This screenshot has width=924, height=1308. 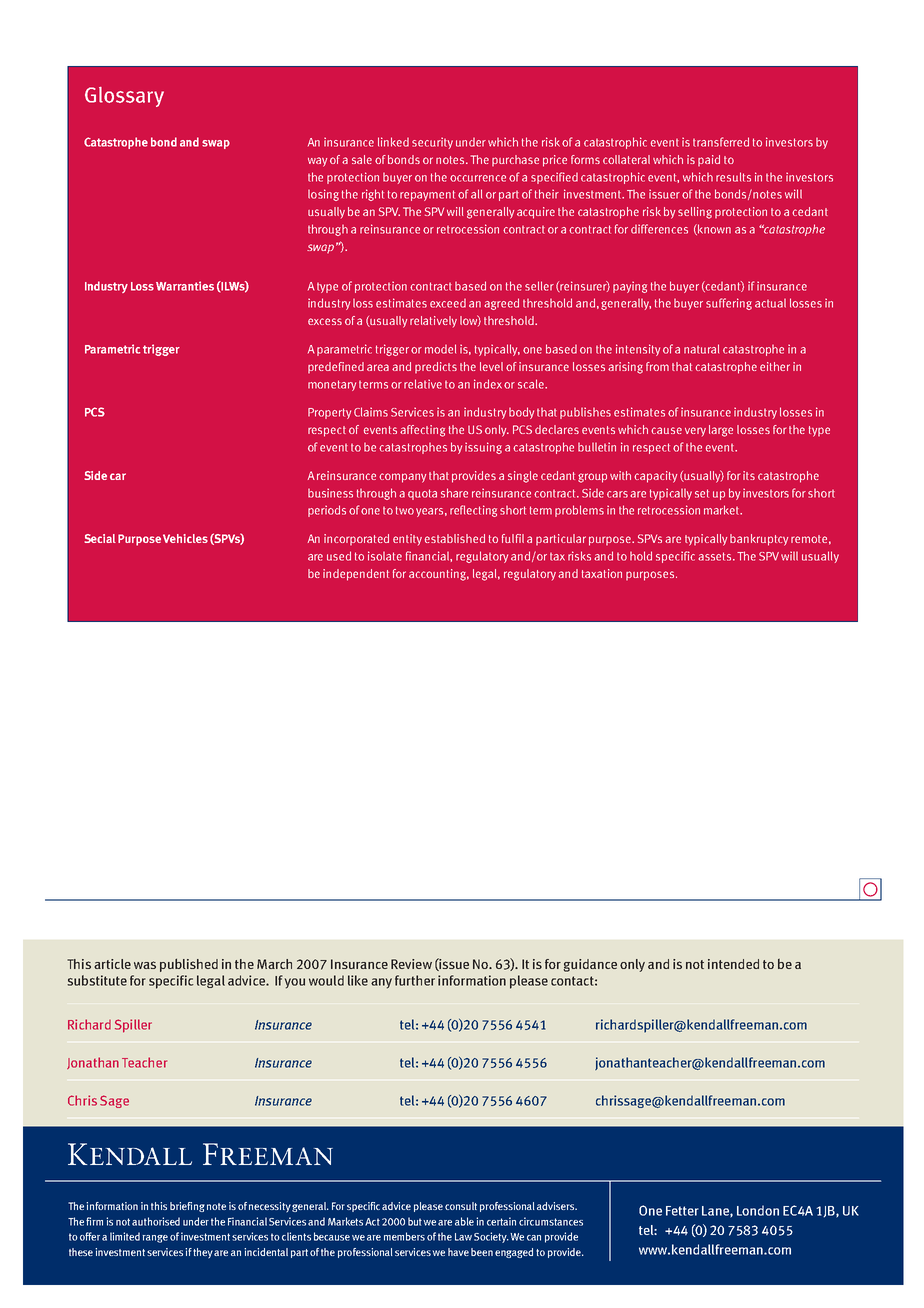 What do you see at coordinates (709, 160) in the screenshot?
I see `paid` at bounding box center [709, 160].
